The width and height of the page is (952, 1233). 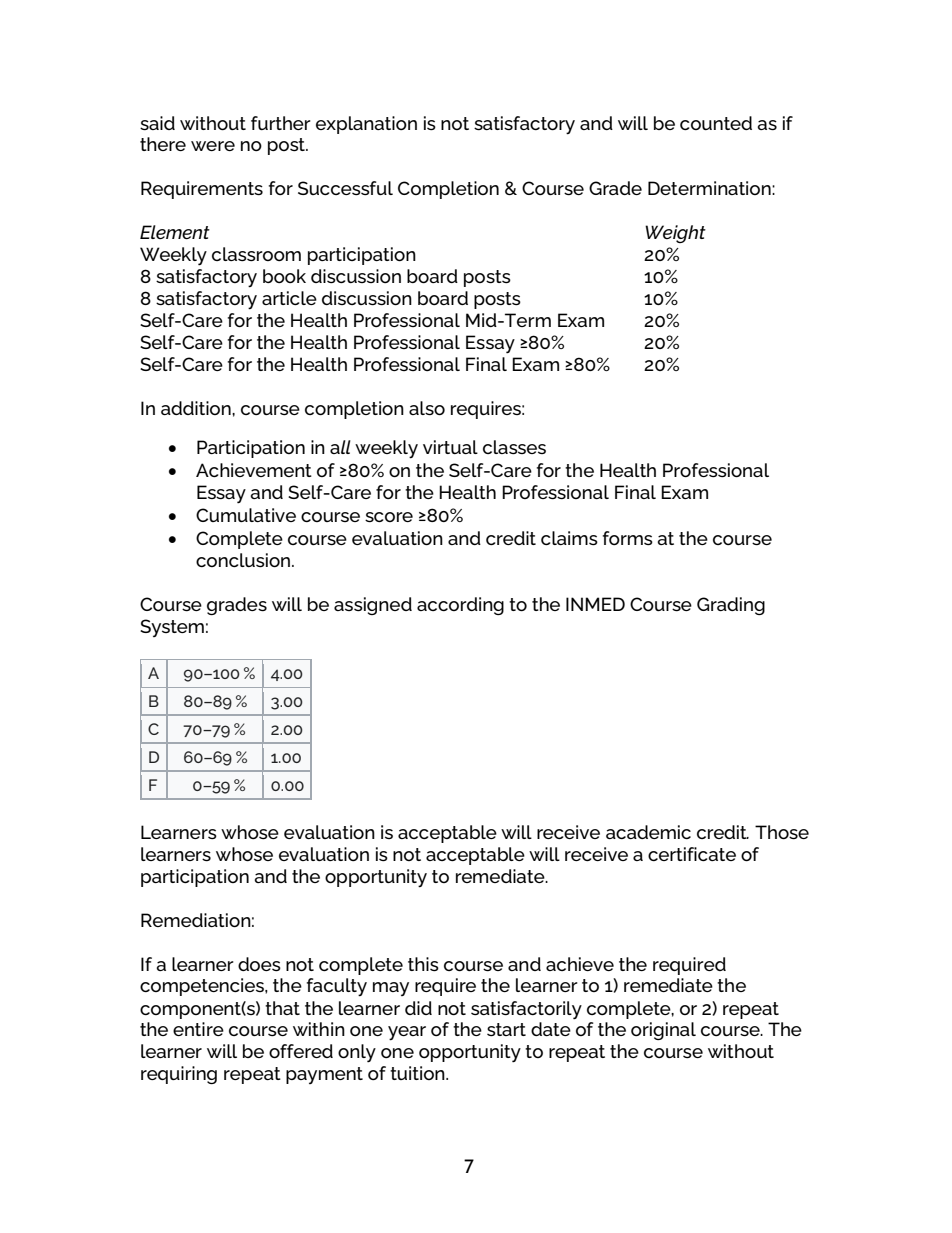 What do you see at coordinates (628, 538) in the page?
I see `forms` at bounding box center [628, 538].
